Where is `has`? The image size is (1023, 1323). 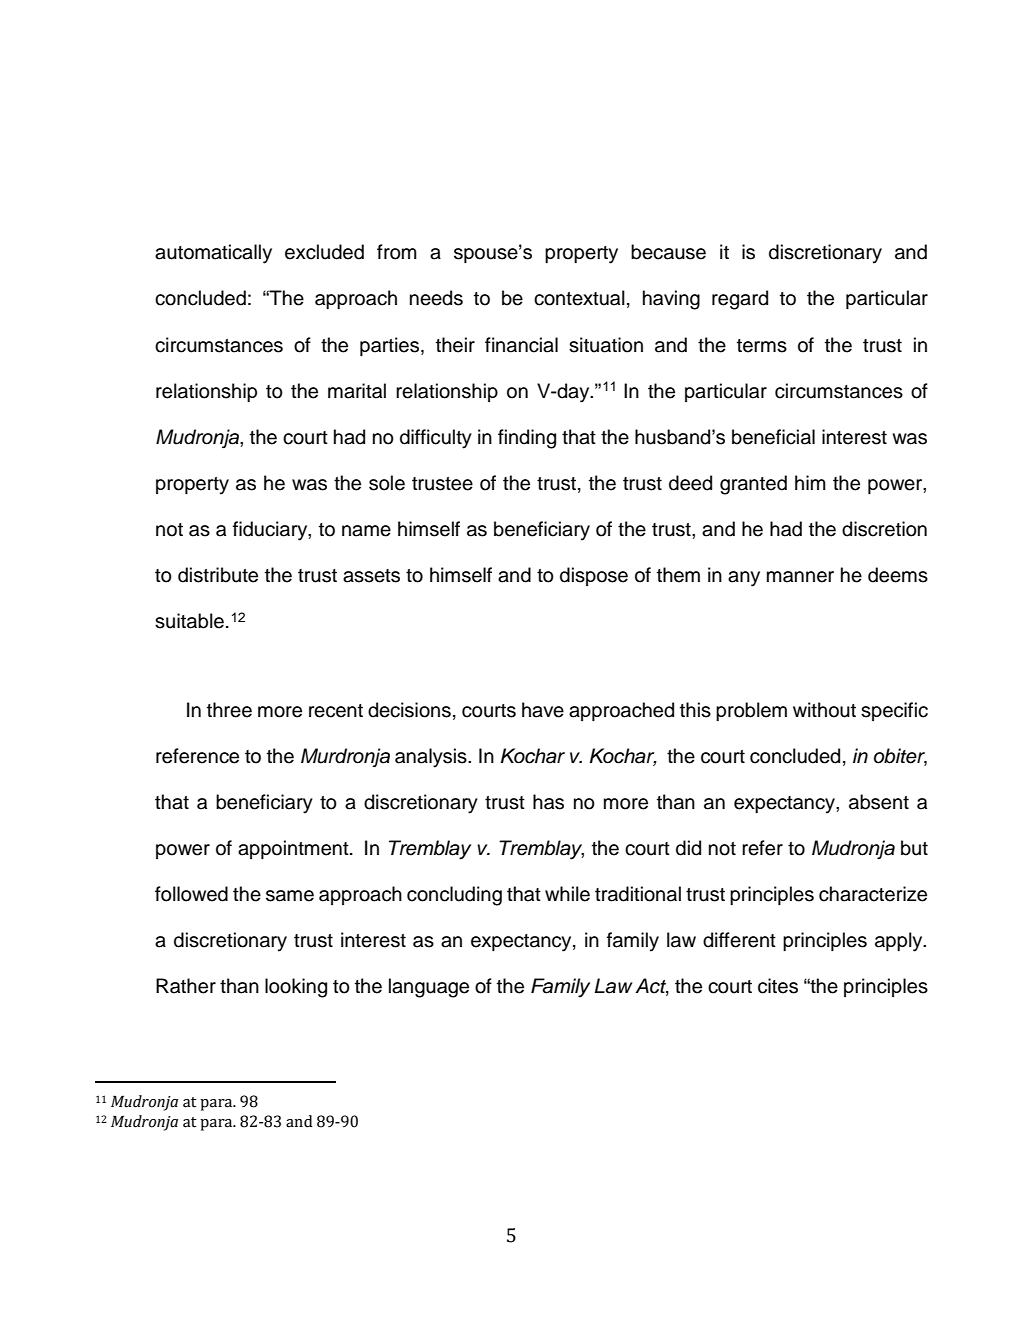 has is located at coordinates (548, 802).
